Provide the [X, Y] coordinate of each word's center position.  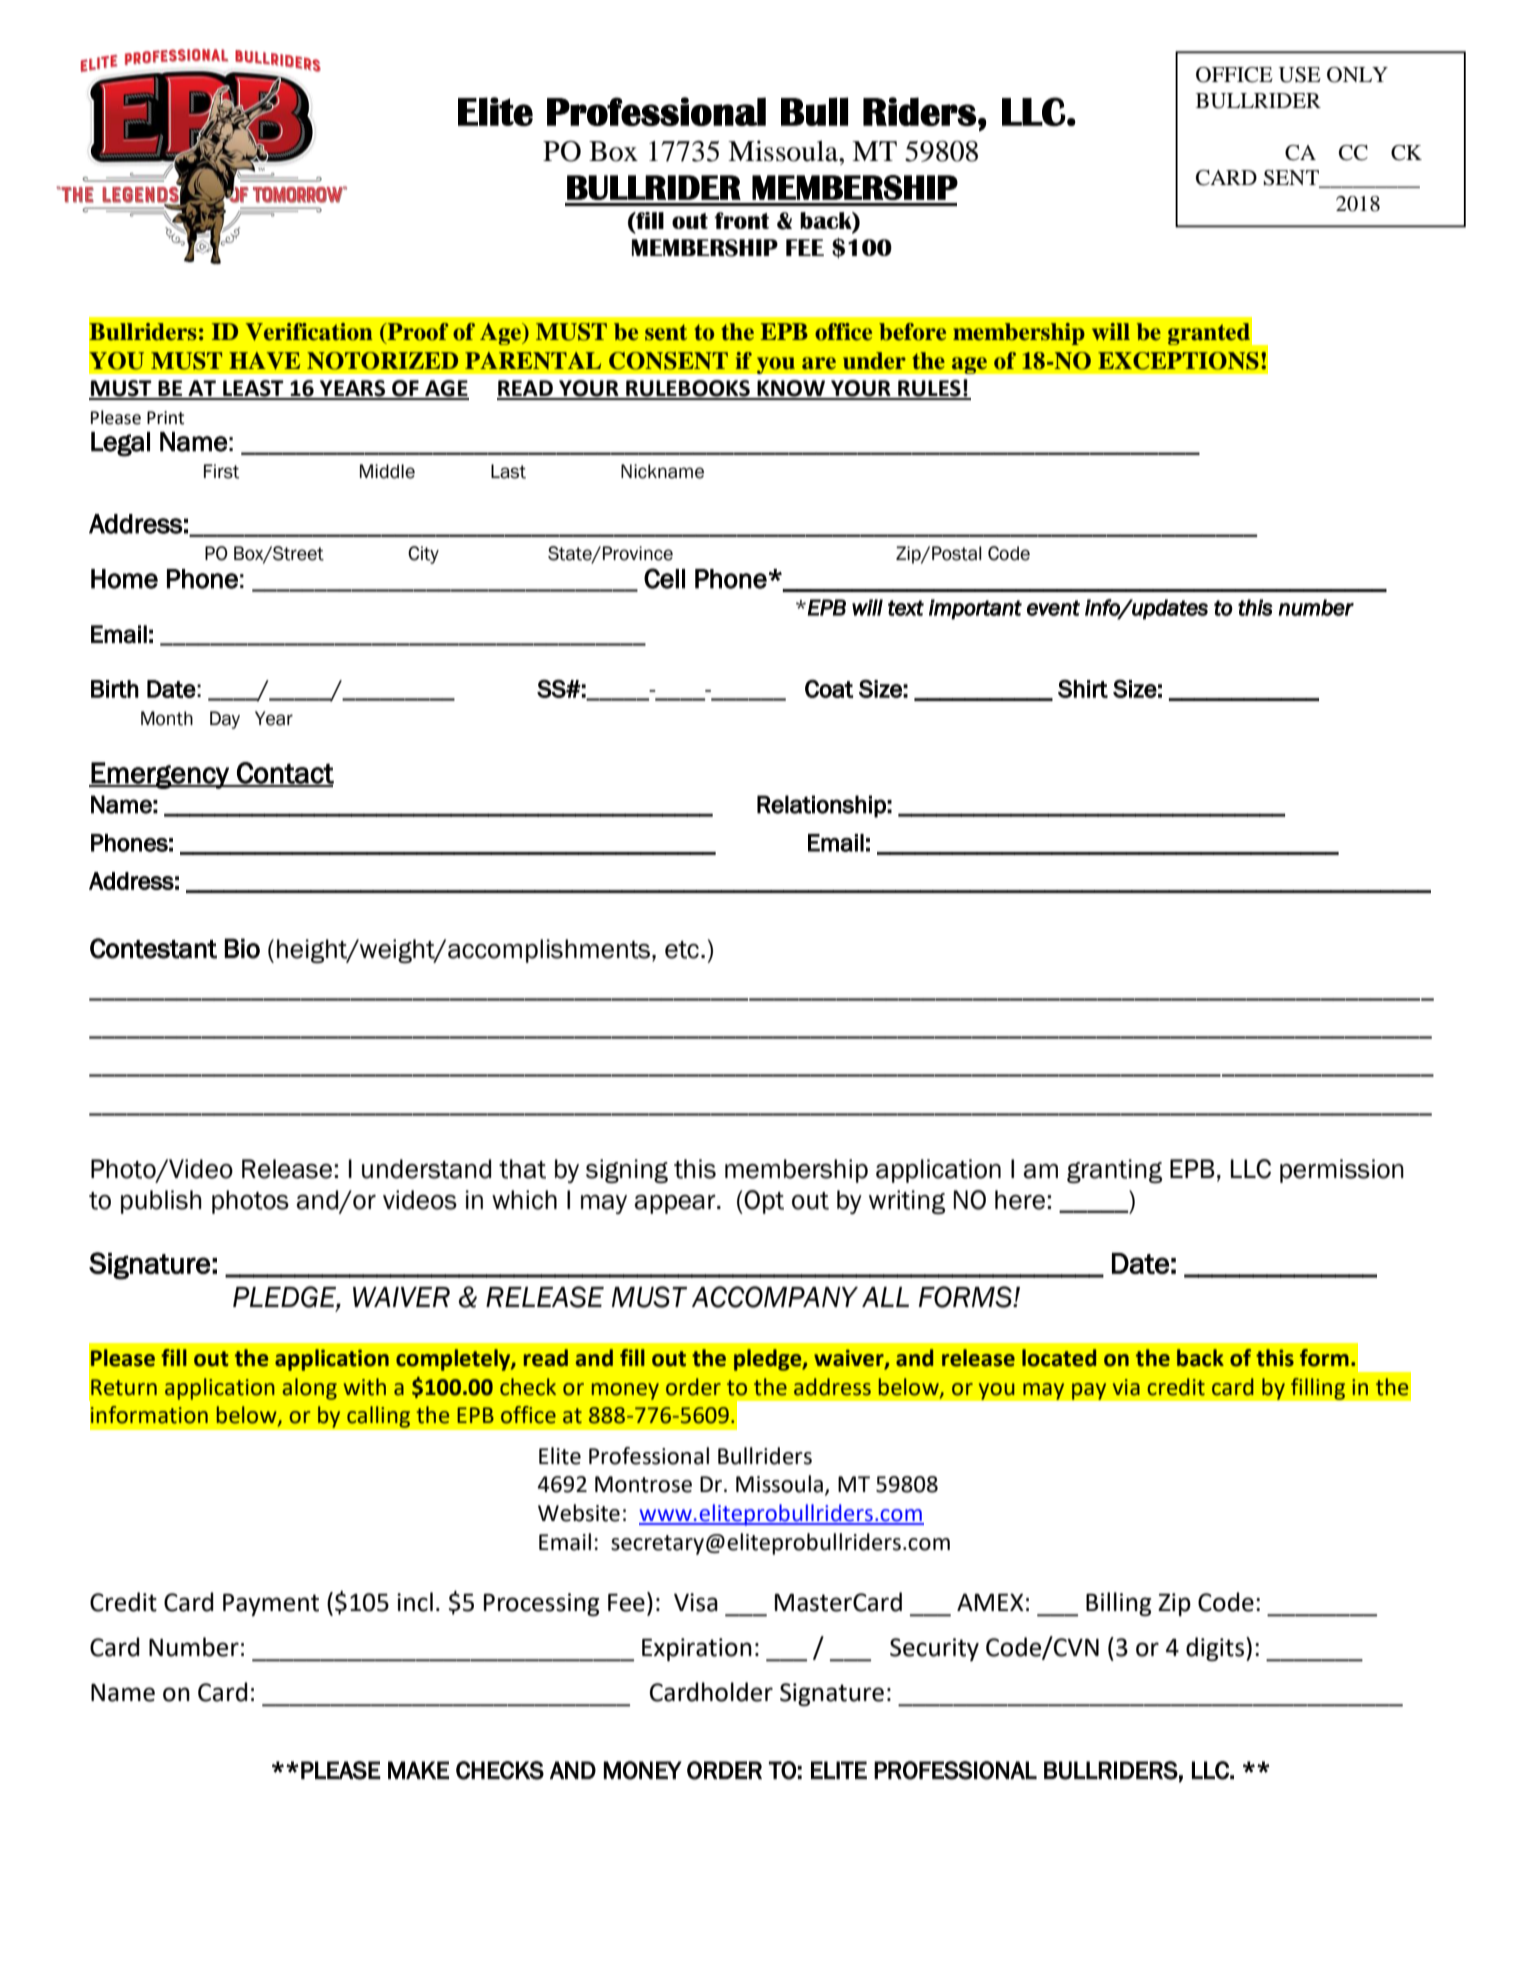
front [741, 220]
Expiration [697, 1649]
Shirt [1083, 688]
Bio [242, 948]
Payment [271, 1604]
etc [682, 950]
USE [1300, 75]
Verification [309, 332]
